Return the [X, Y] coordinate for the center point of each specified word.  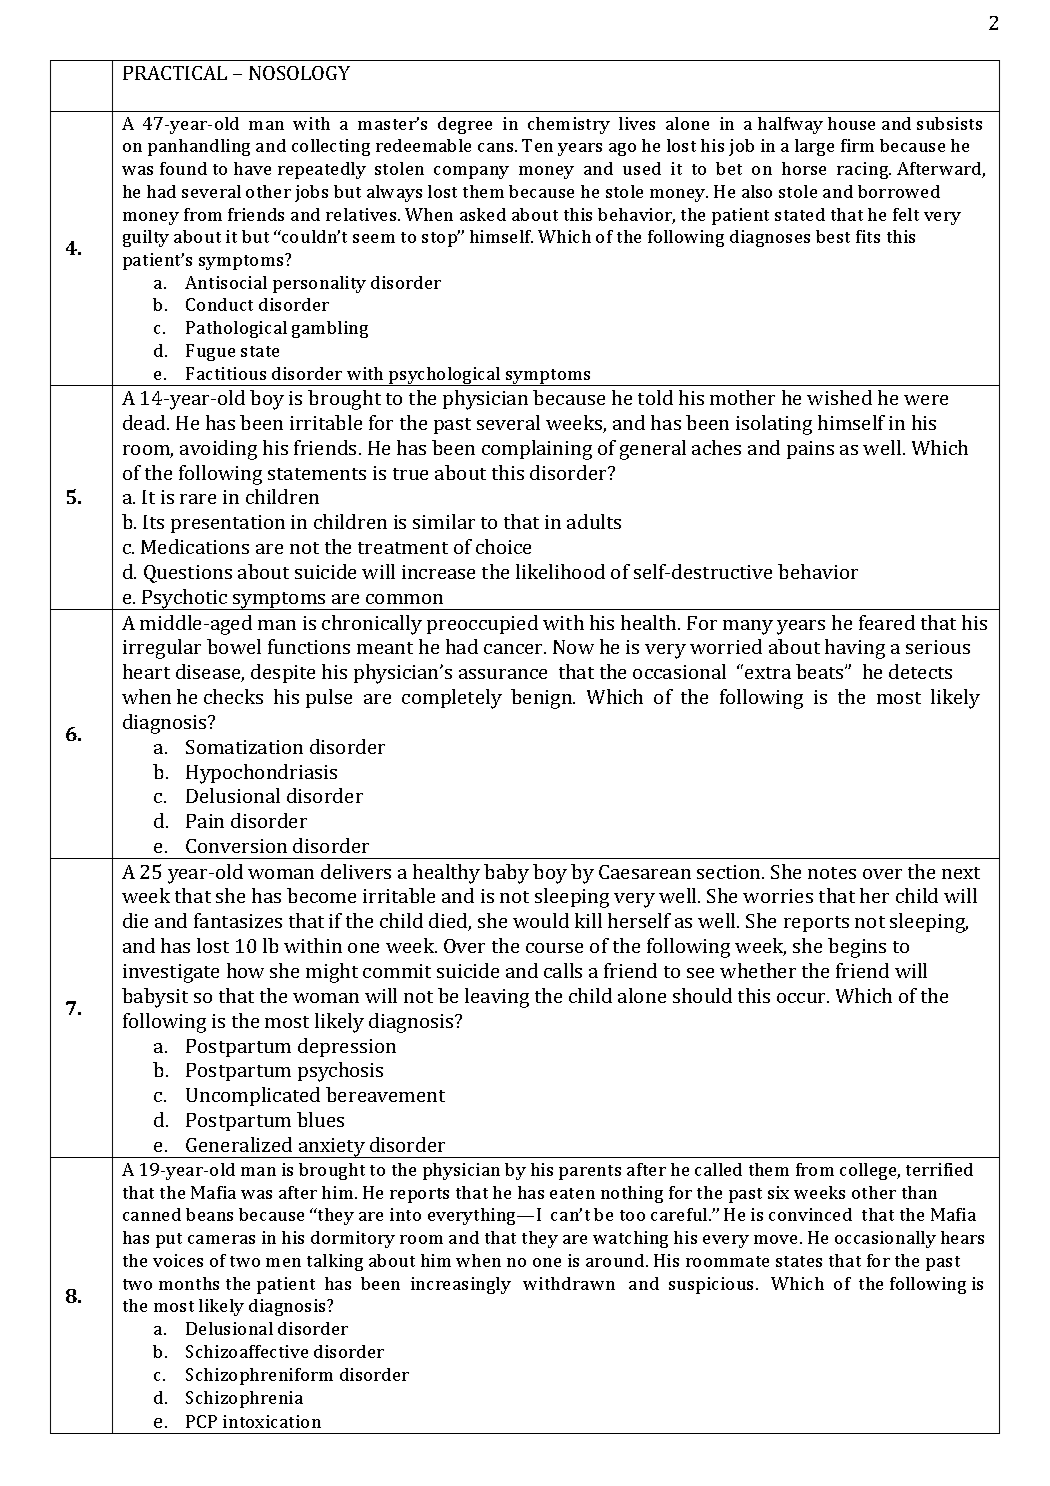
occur [803, 998]
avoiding [218, 450]
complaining [537, 450]
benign [543, 699]
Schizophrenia [244, 1399]
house [851, 123]
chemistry [569, 125]
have [252, 168]
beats [821, 671]
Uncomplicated [253, 1096]
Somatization [244, 747]
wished [839, 397]
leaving [497, 998]
